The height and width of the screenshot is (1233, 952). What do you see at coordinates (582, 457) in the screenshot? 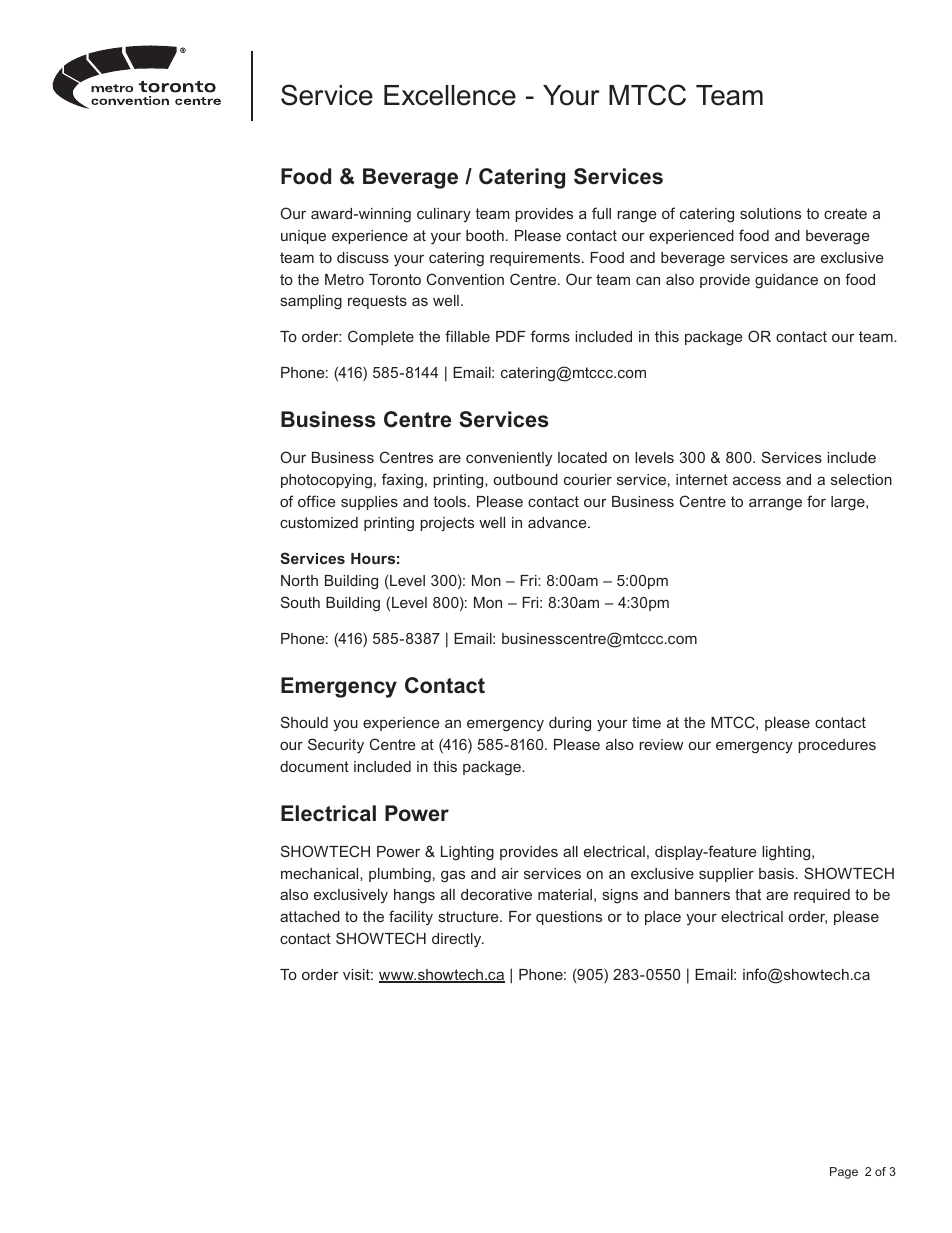
I see `located` at bounding box center [582, 457].
